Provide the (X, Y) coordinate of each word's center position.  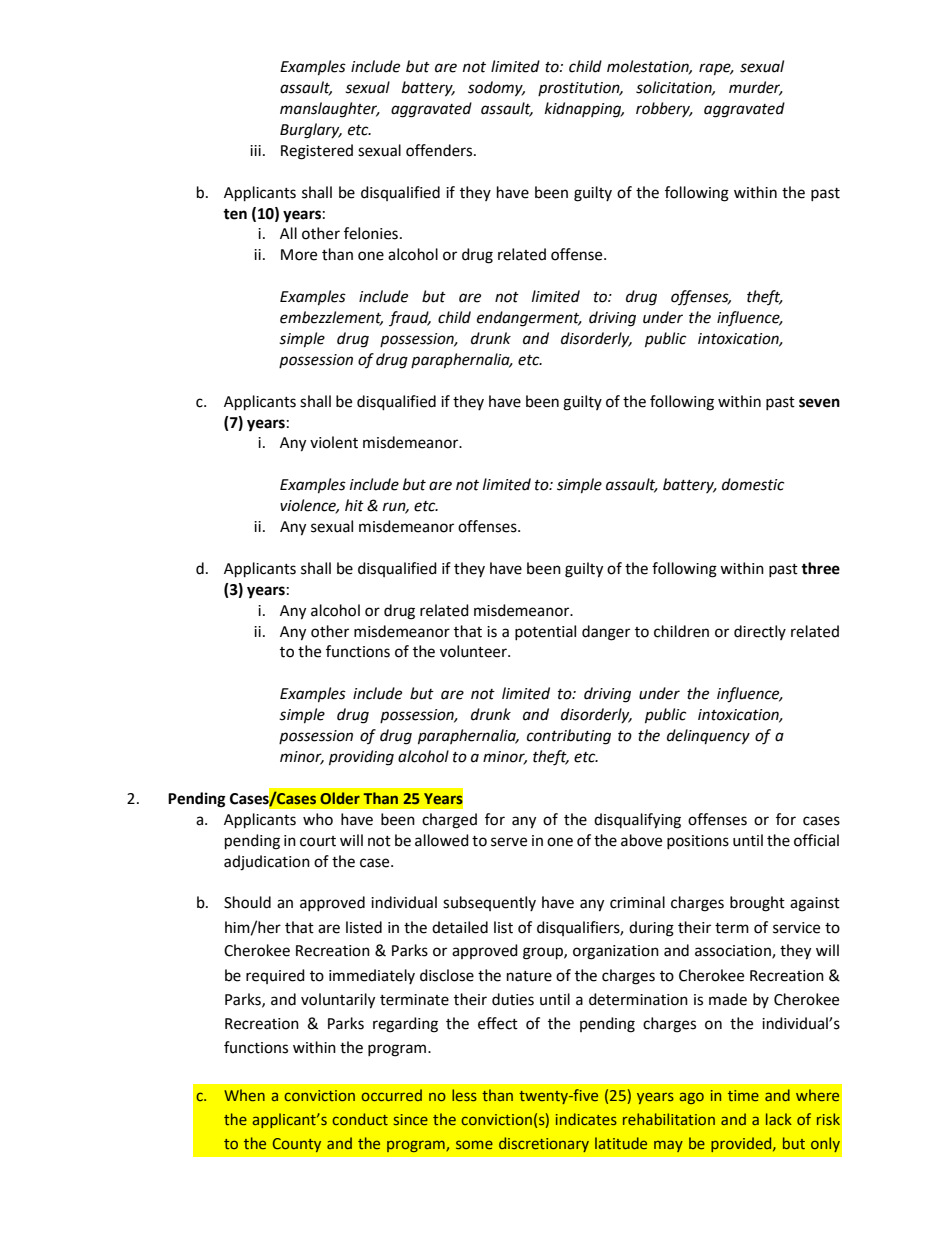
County (297, 1145)
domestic (753, 484)
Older (340, 798)
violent (334, 442)
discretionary (544, 1144)
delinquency (708, 737)
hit (354, 505)
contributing (569, 737)
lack (779, 1119)
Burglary (311, 131)
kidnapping (584, 110)
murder (756, 88)
